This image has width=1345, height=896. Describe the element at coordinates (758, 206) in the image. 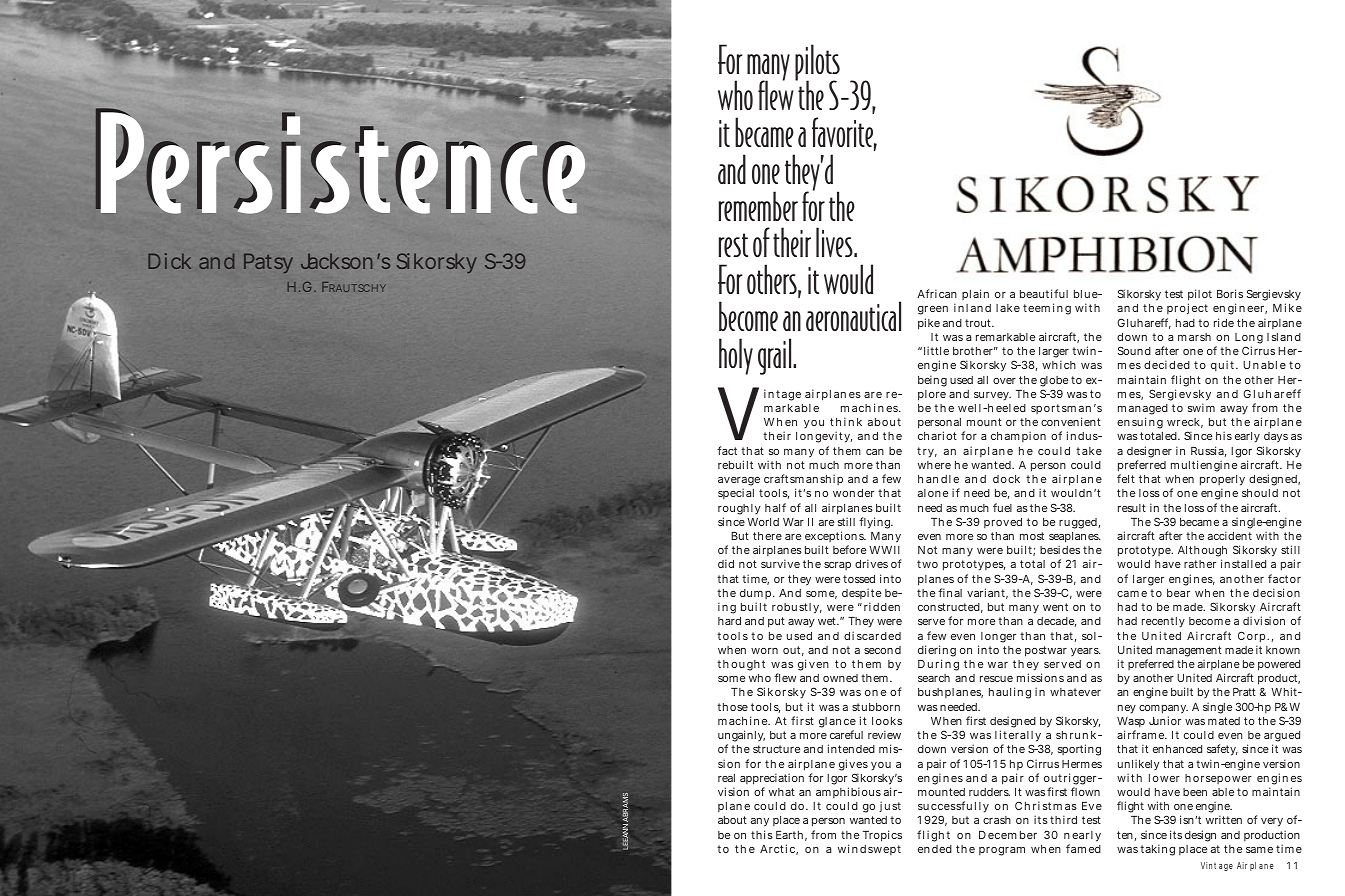

I see `remember` at that location.
